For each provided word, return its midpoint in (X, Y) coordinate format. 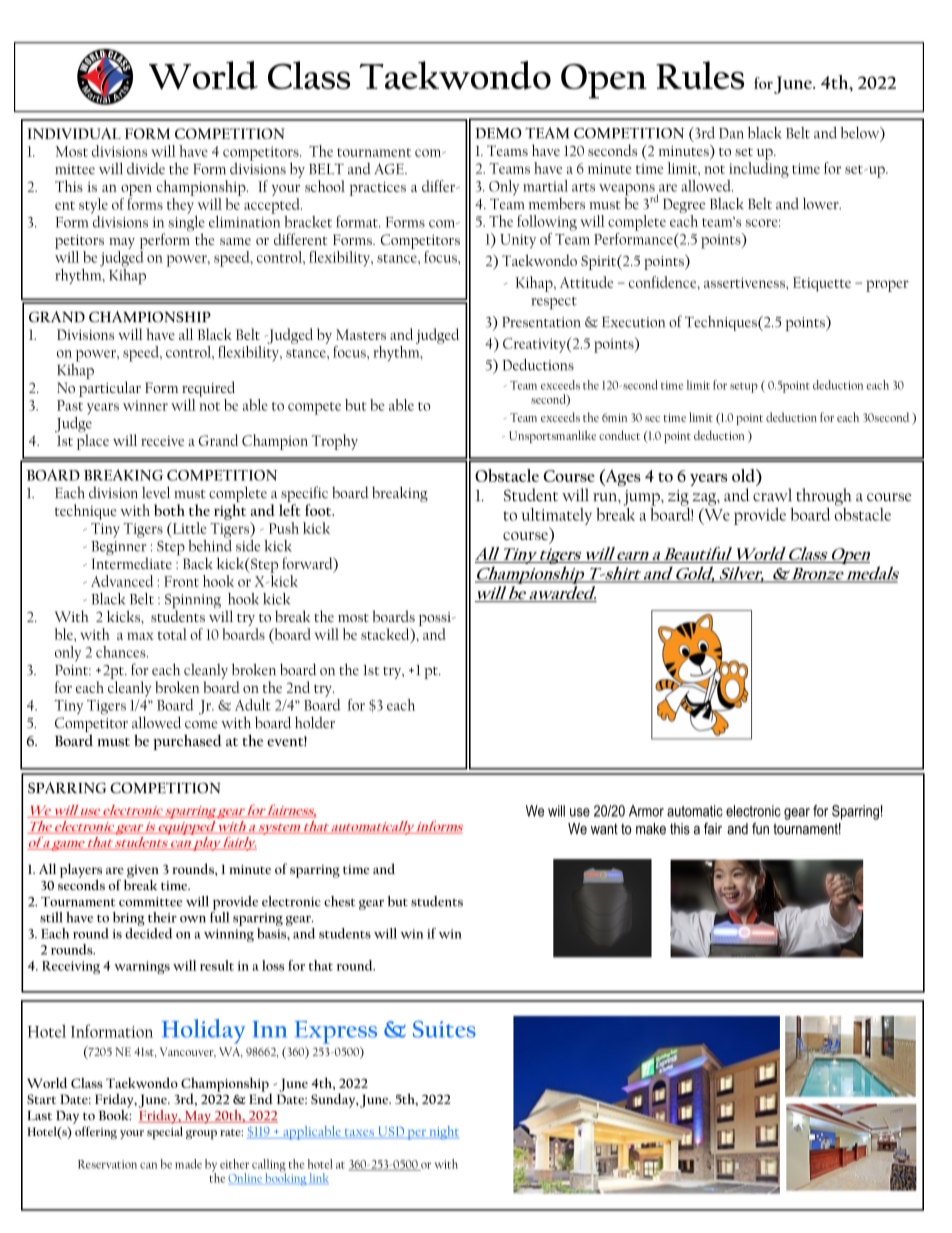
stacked (386, 635)
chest (340, 901)
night (443, 1133)
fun (760, 829)
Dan (731, 133)
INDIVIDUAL (74, 133)
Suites (444, 1029)
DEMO (498, 133)
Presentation (541, 322)
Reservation (107, 1164)
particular (110, 389)
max (140, 636)
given (143, 871)
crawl (772, 495)
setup (744, 388)
